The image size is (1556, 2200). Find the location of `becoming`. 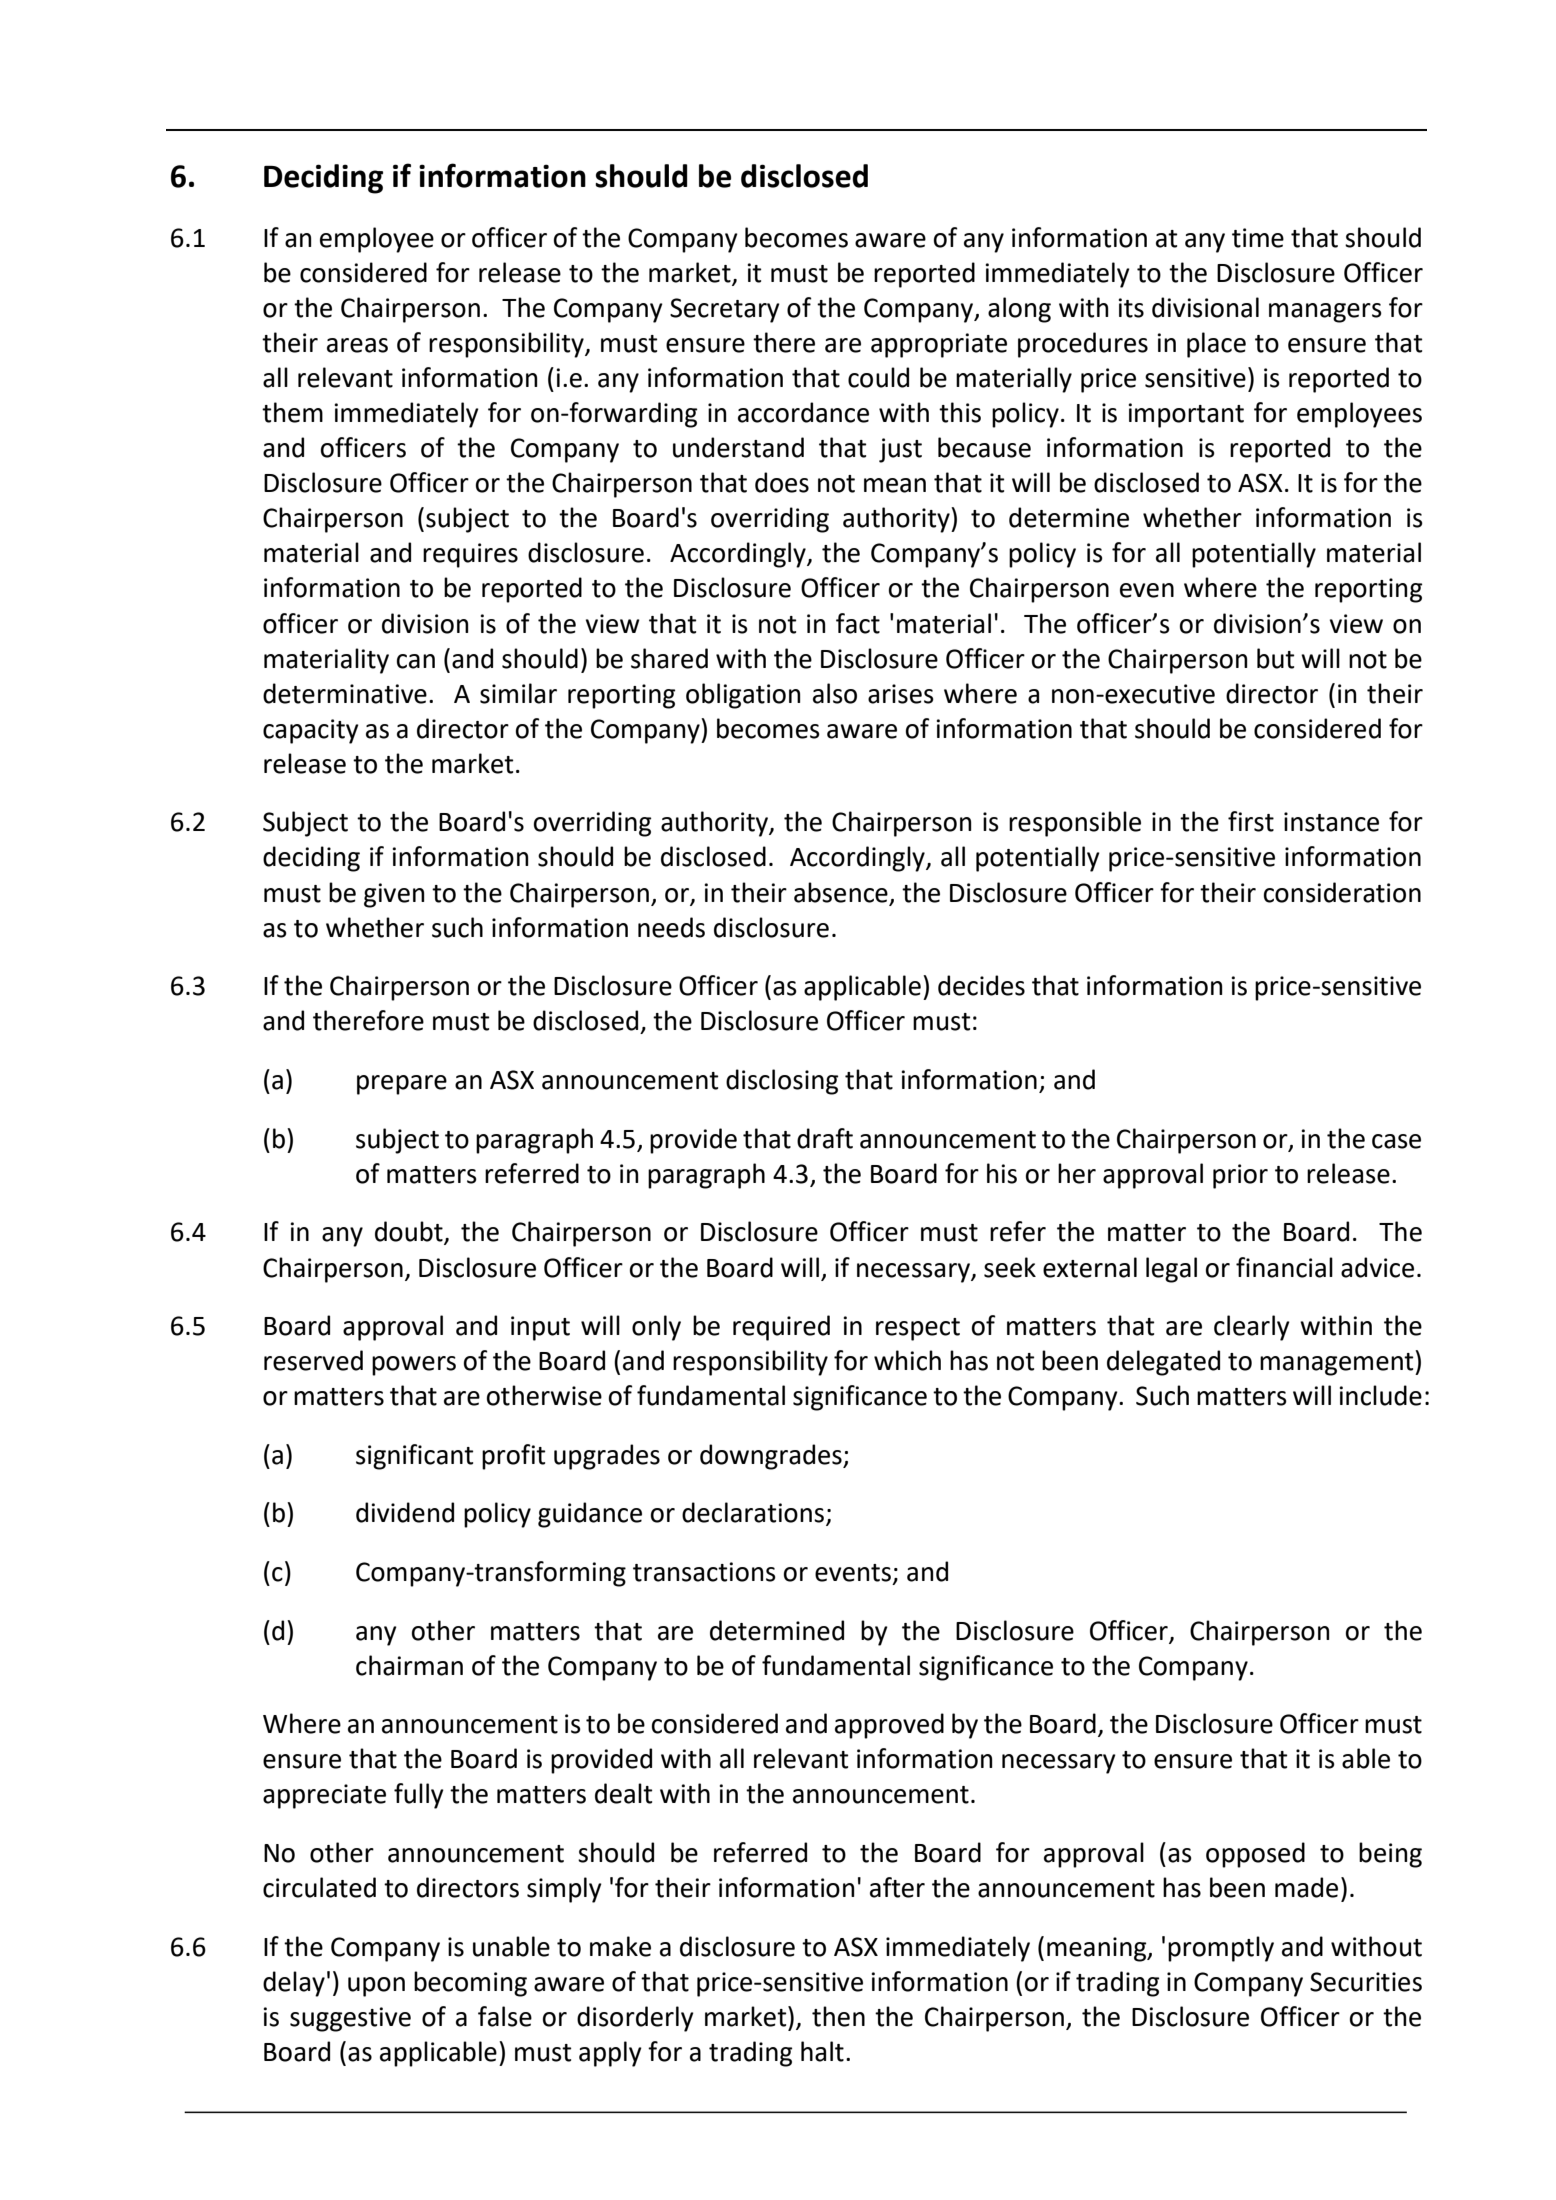

becoming is located at coordinates (470, 1984).
